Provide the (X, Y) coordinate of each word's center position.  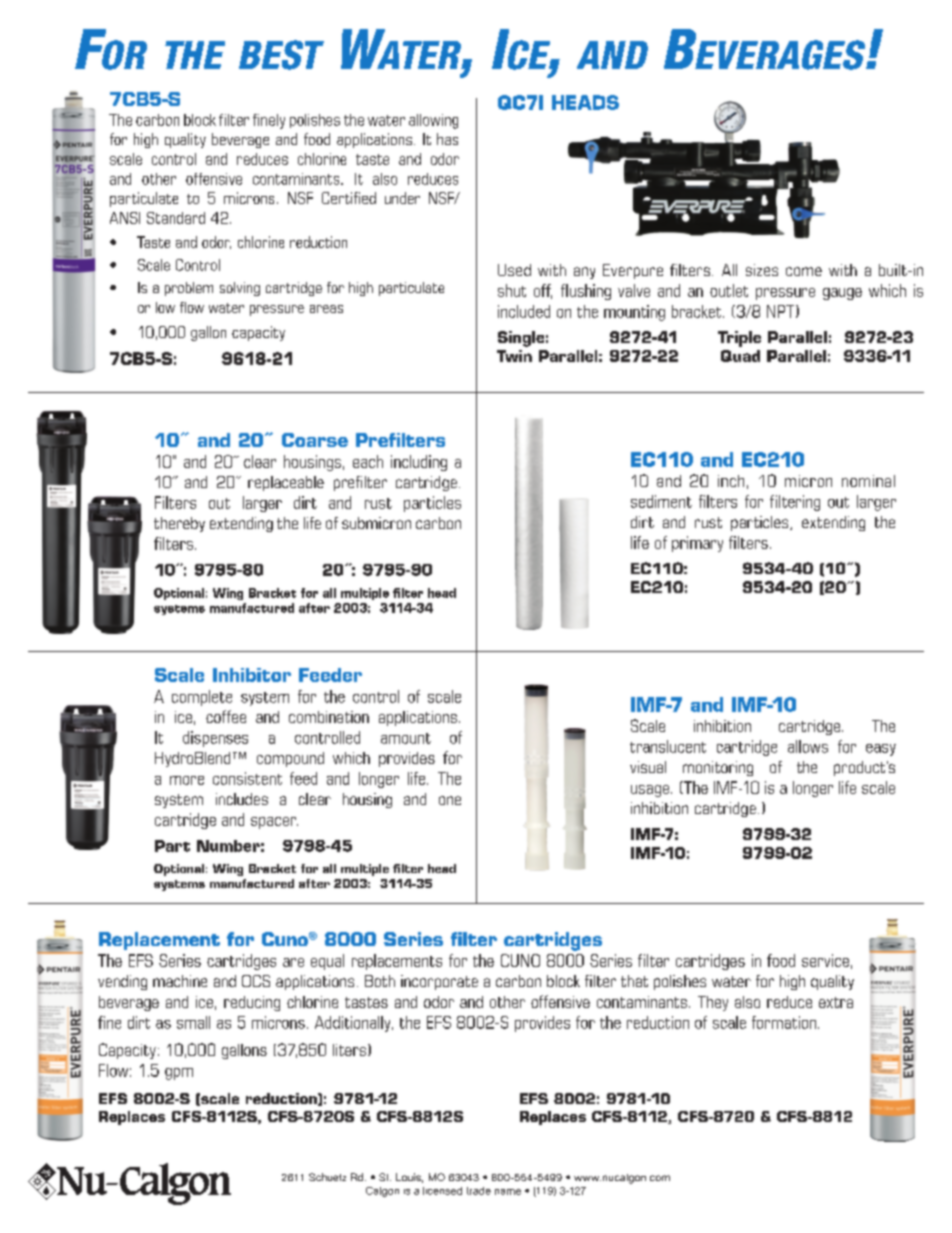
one (450, 800)
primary (697, 544)
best (281, 55)
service (825, 960)
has (447, 139)
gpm (179, 1074)
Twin (514, 356)
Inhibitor (252, 675)
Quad (740, 356)
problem (189, 289)
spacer (274, 823)
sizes (762, 270)
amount (406, 738)
